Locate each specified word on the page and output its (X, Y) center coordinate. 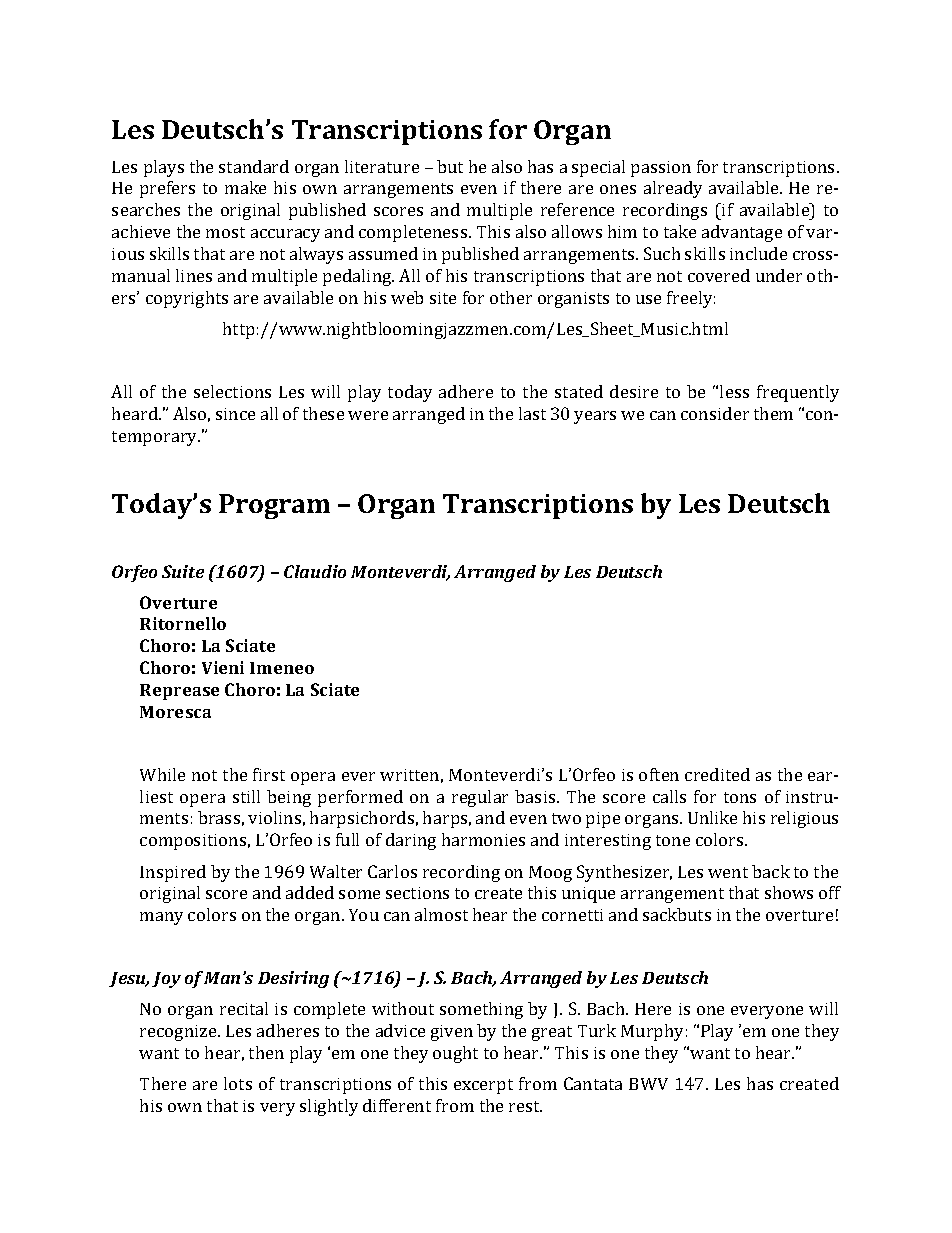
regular (480, 798)
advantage (742, 233)
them (773, 413)
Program (274, 506)
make (245, 187)
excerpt (483, 1086)
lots (238, 1083)
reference (577, 209)
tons (740, 797)
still (246, 796)
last (532, 413)
